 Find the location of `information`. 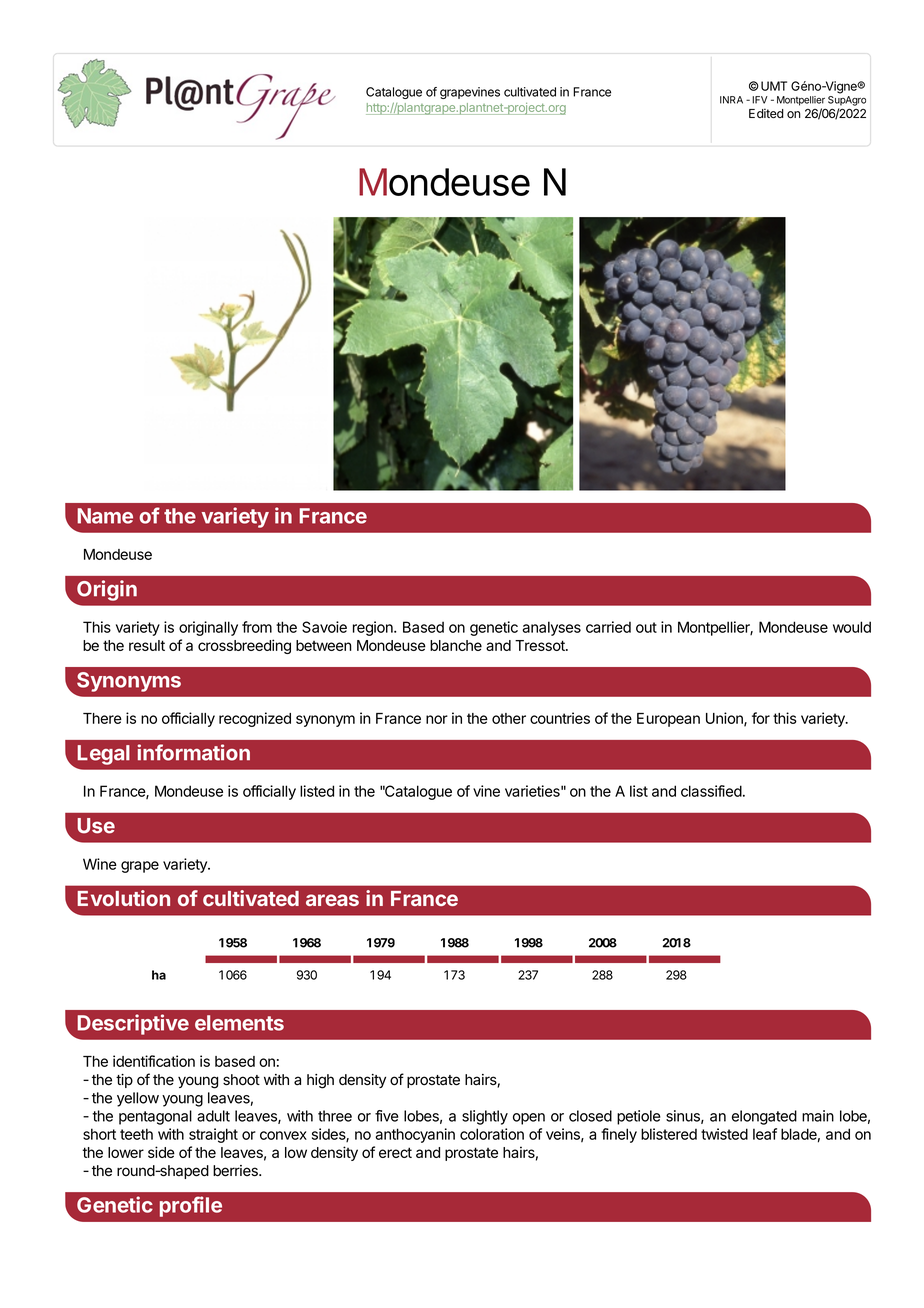

information is located at coordinates (193, 752).
